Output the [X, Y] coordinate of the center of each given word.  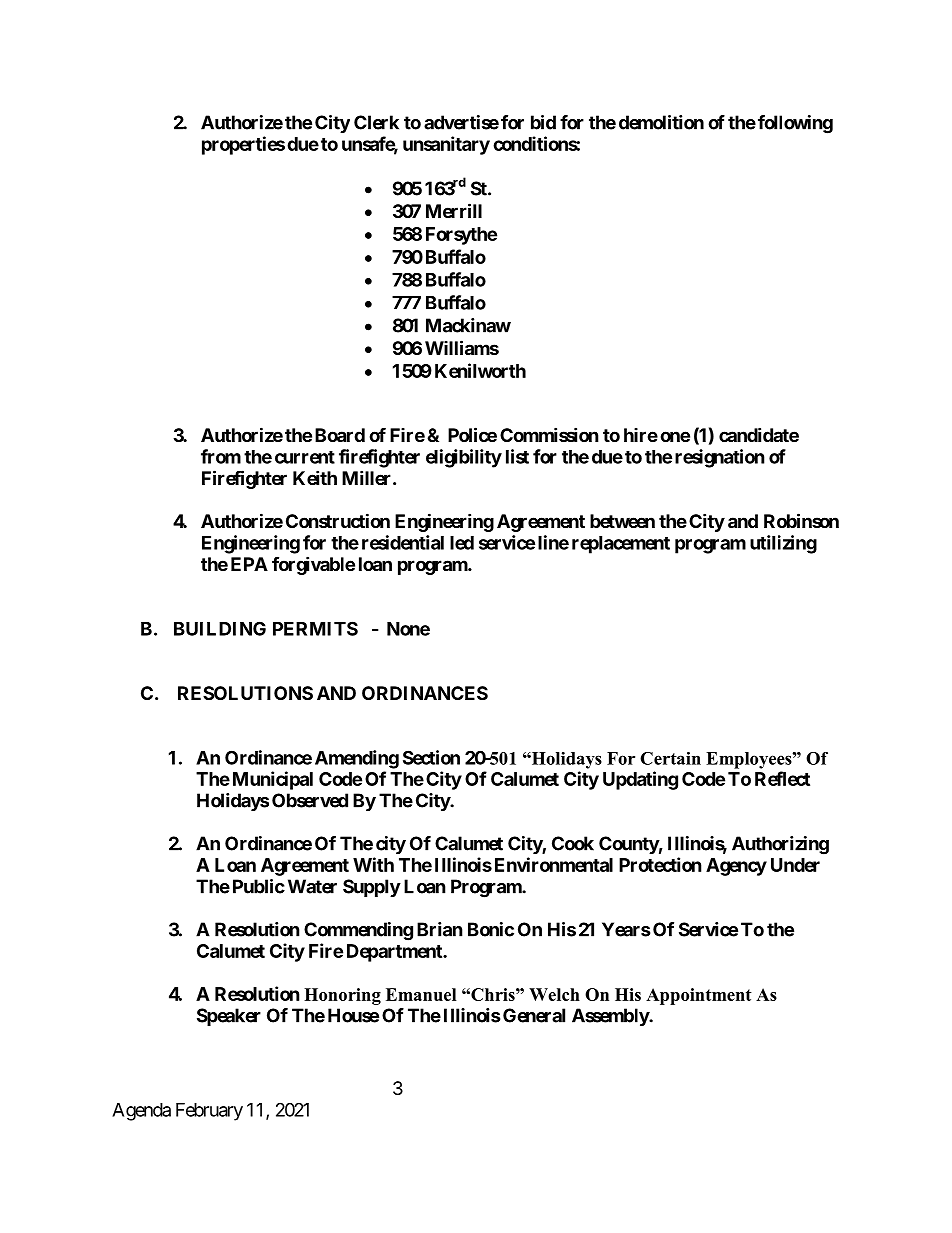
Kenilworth [480, 370]
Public [259, 886]
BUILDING [220, 628]
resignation [720, 458]
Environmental [554, 864]
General [534, 1015]
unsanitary [446, 145]
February [209, 1112]
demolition [661, 122]
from [221, 456]
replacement [621, 545]
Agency [736, 867]
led [462, 543]
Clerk [376, 122]
